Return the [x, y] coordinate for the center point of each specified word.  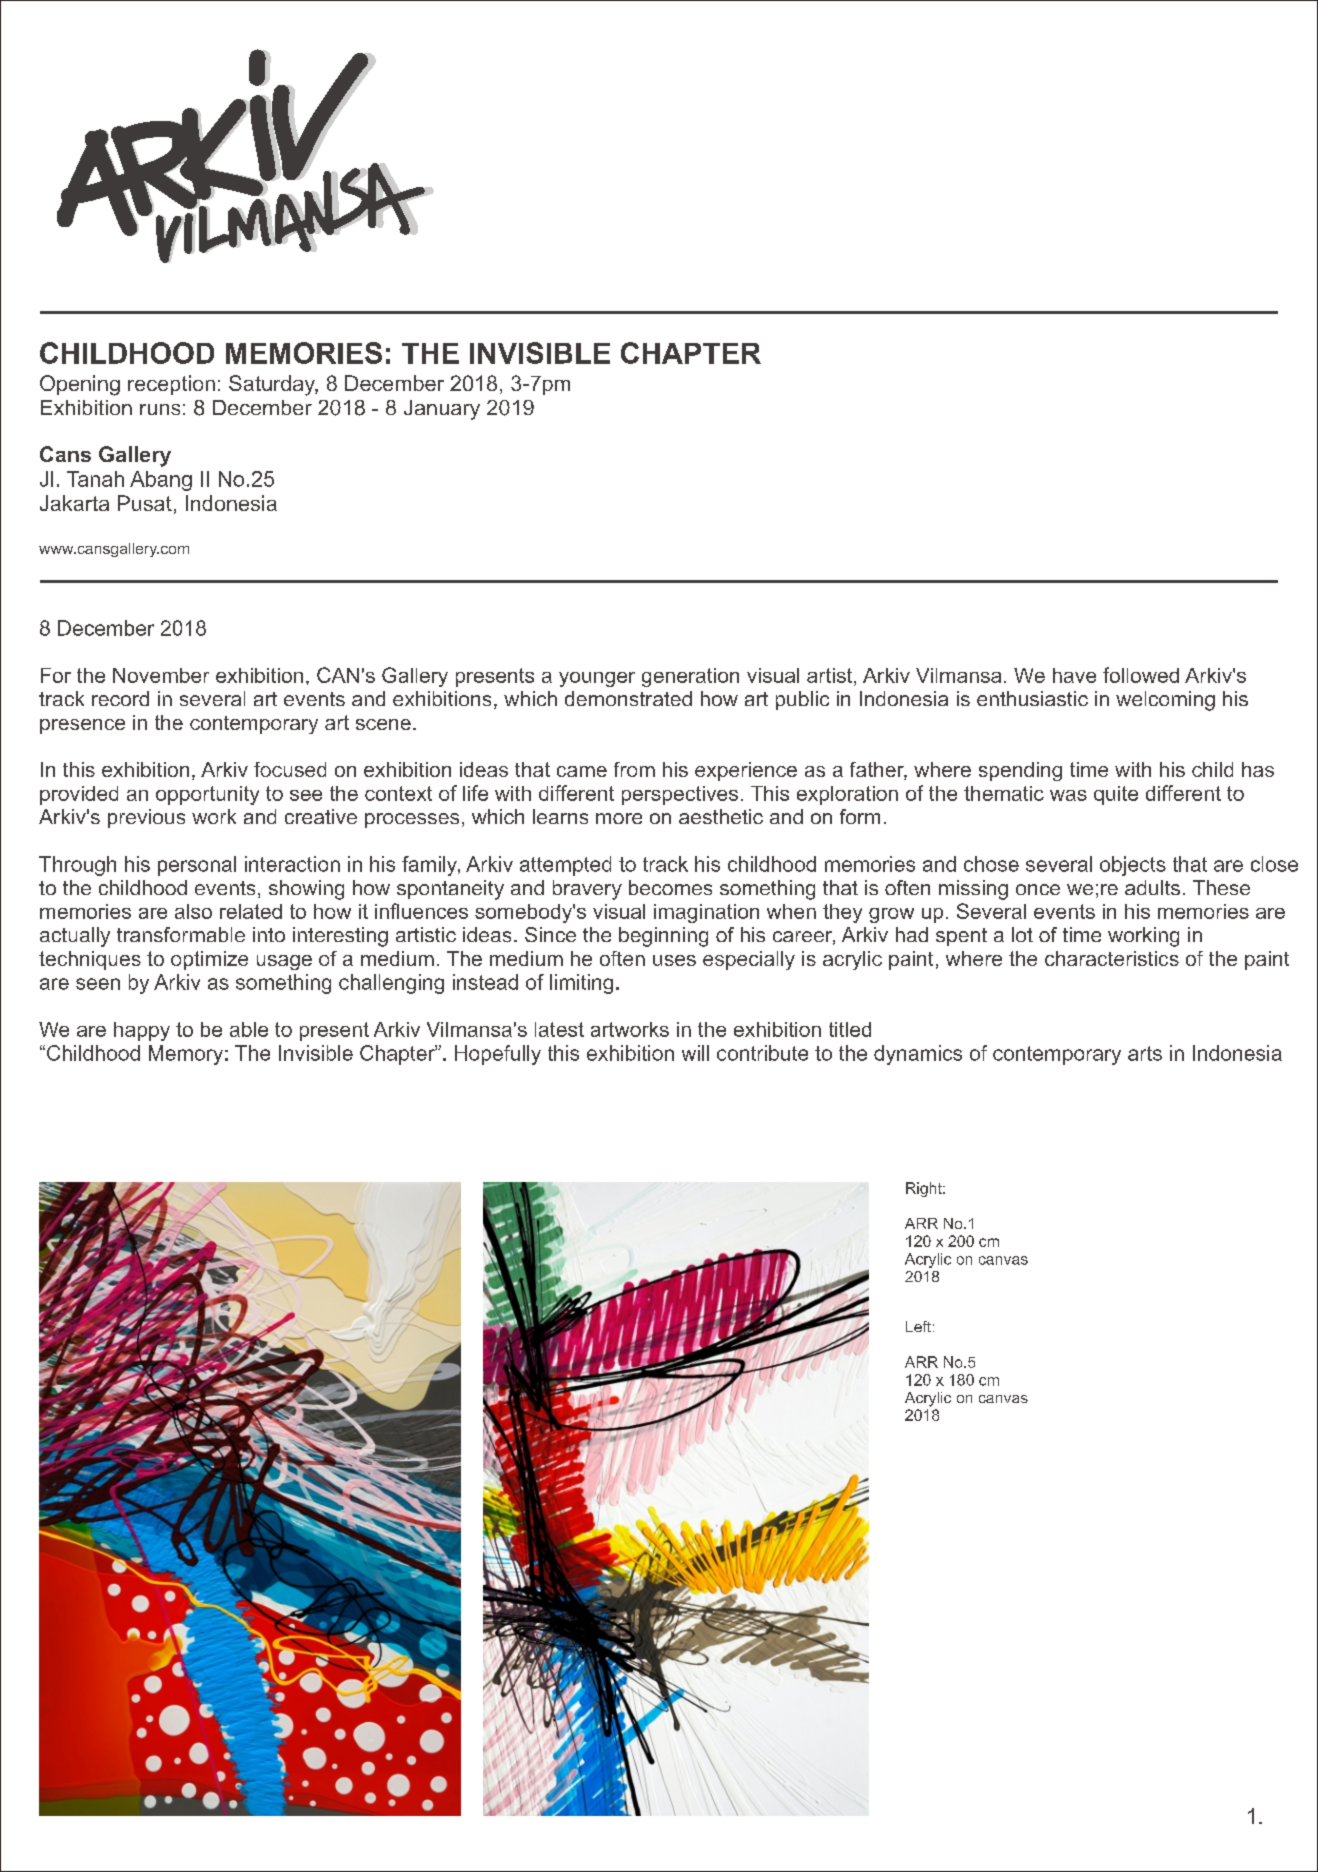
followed [1141, 675]
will [695, 1053]
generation [690, 677]
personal [197, 866]
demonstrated [628, 698]
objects [1133, 866]
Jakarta [74, 503]
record [120, 698]
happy [142, 1031]
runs [160, 409]
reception [171, 385]
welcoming [1165, 701]
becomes [670, 887]
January [442, 410]
